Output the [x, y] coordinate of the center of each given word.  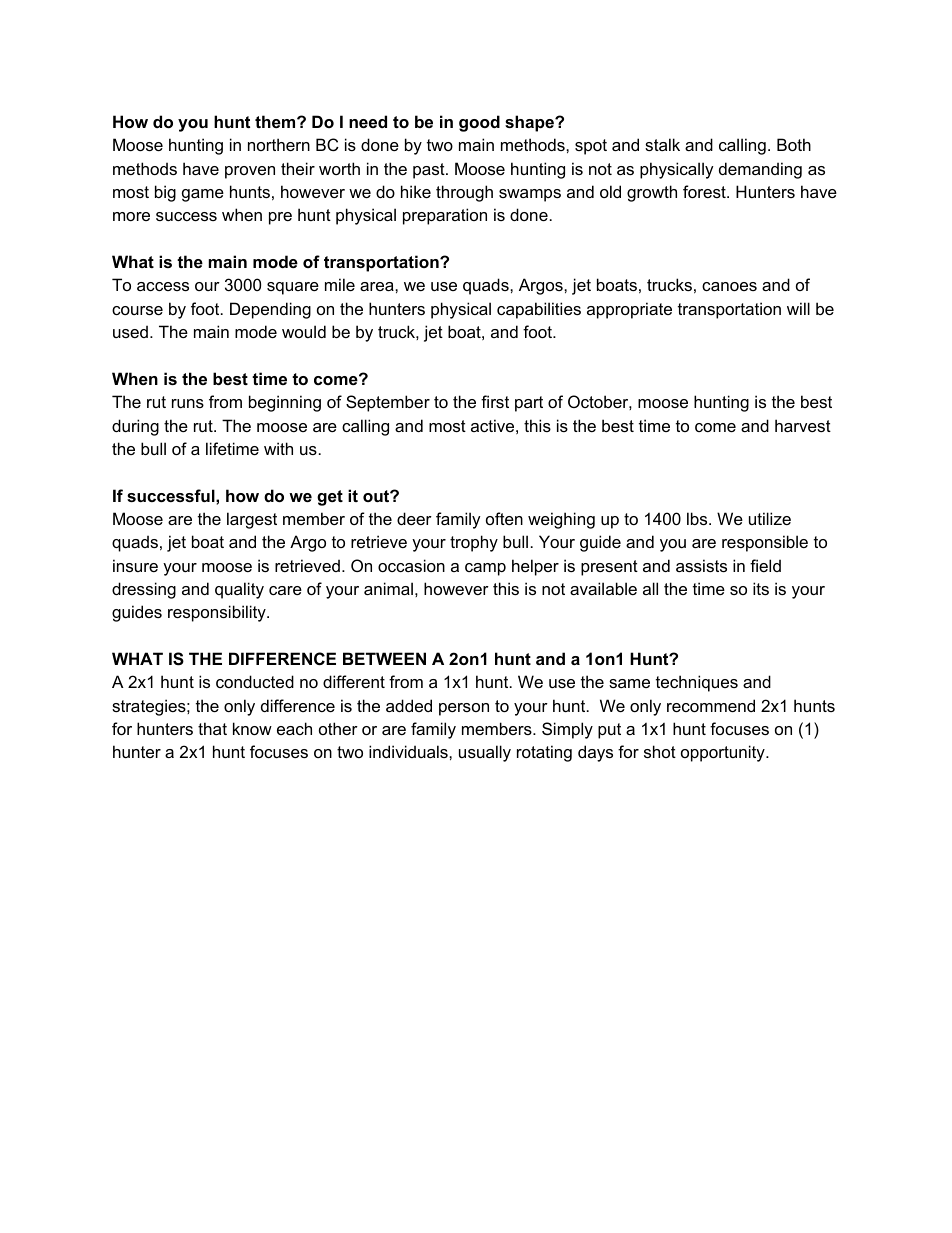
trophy [474, 543]
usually [485, 753]
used [130, 331]
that [212, 728]
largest [252, 520]
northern [279, 144]
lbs [698, 518]
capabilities [539, 310]
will [798, 308]
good [479, 123]
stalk [662, 144]
